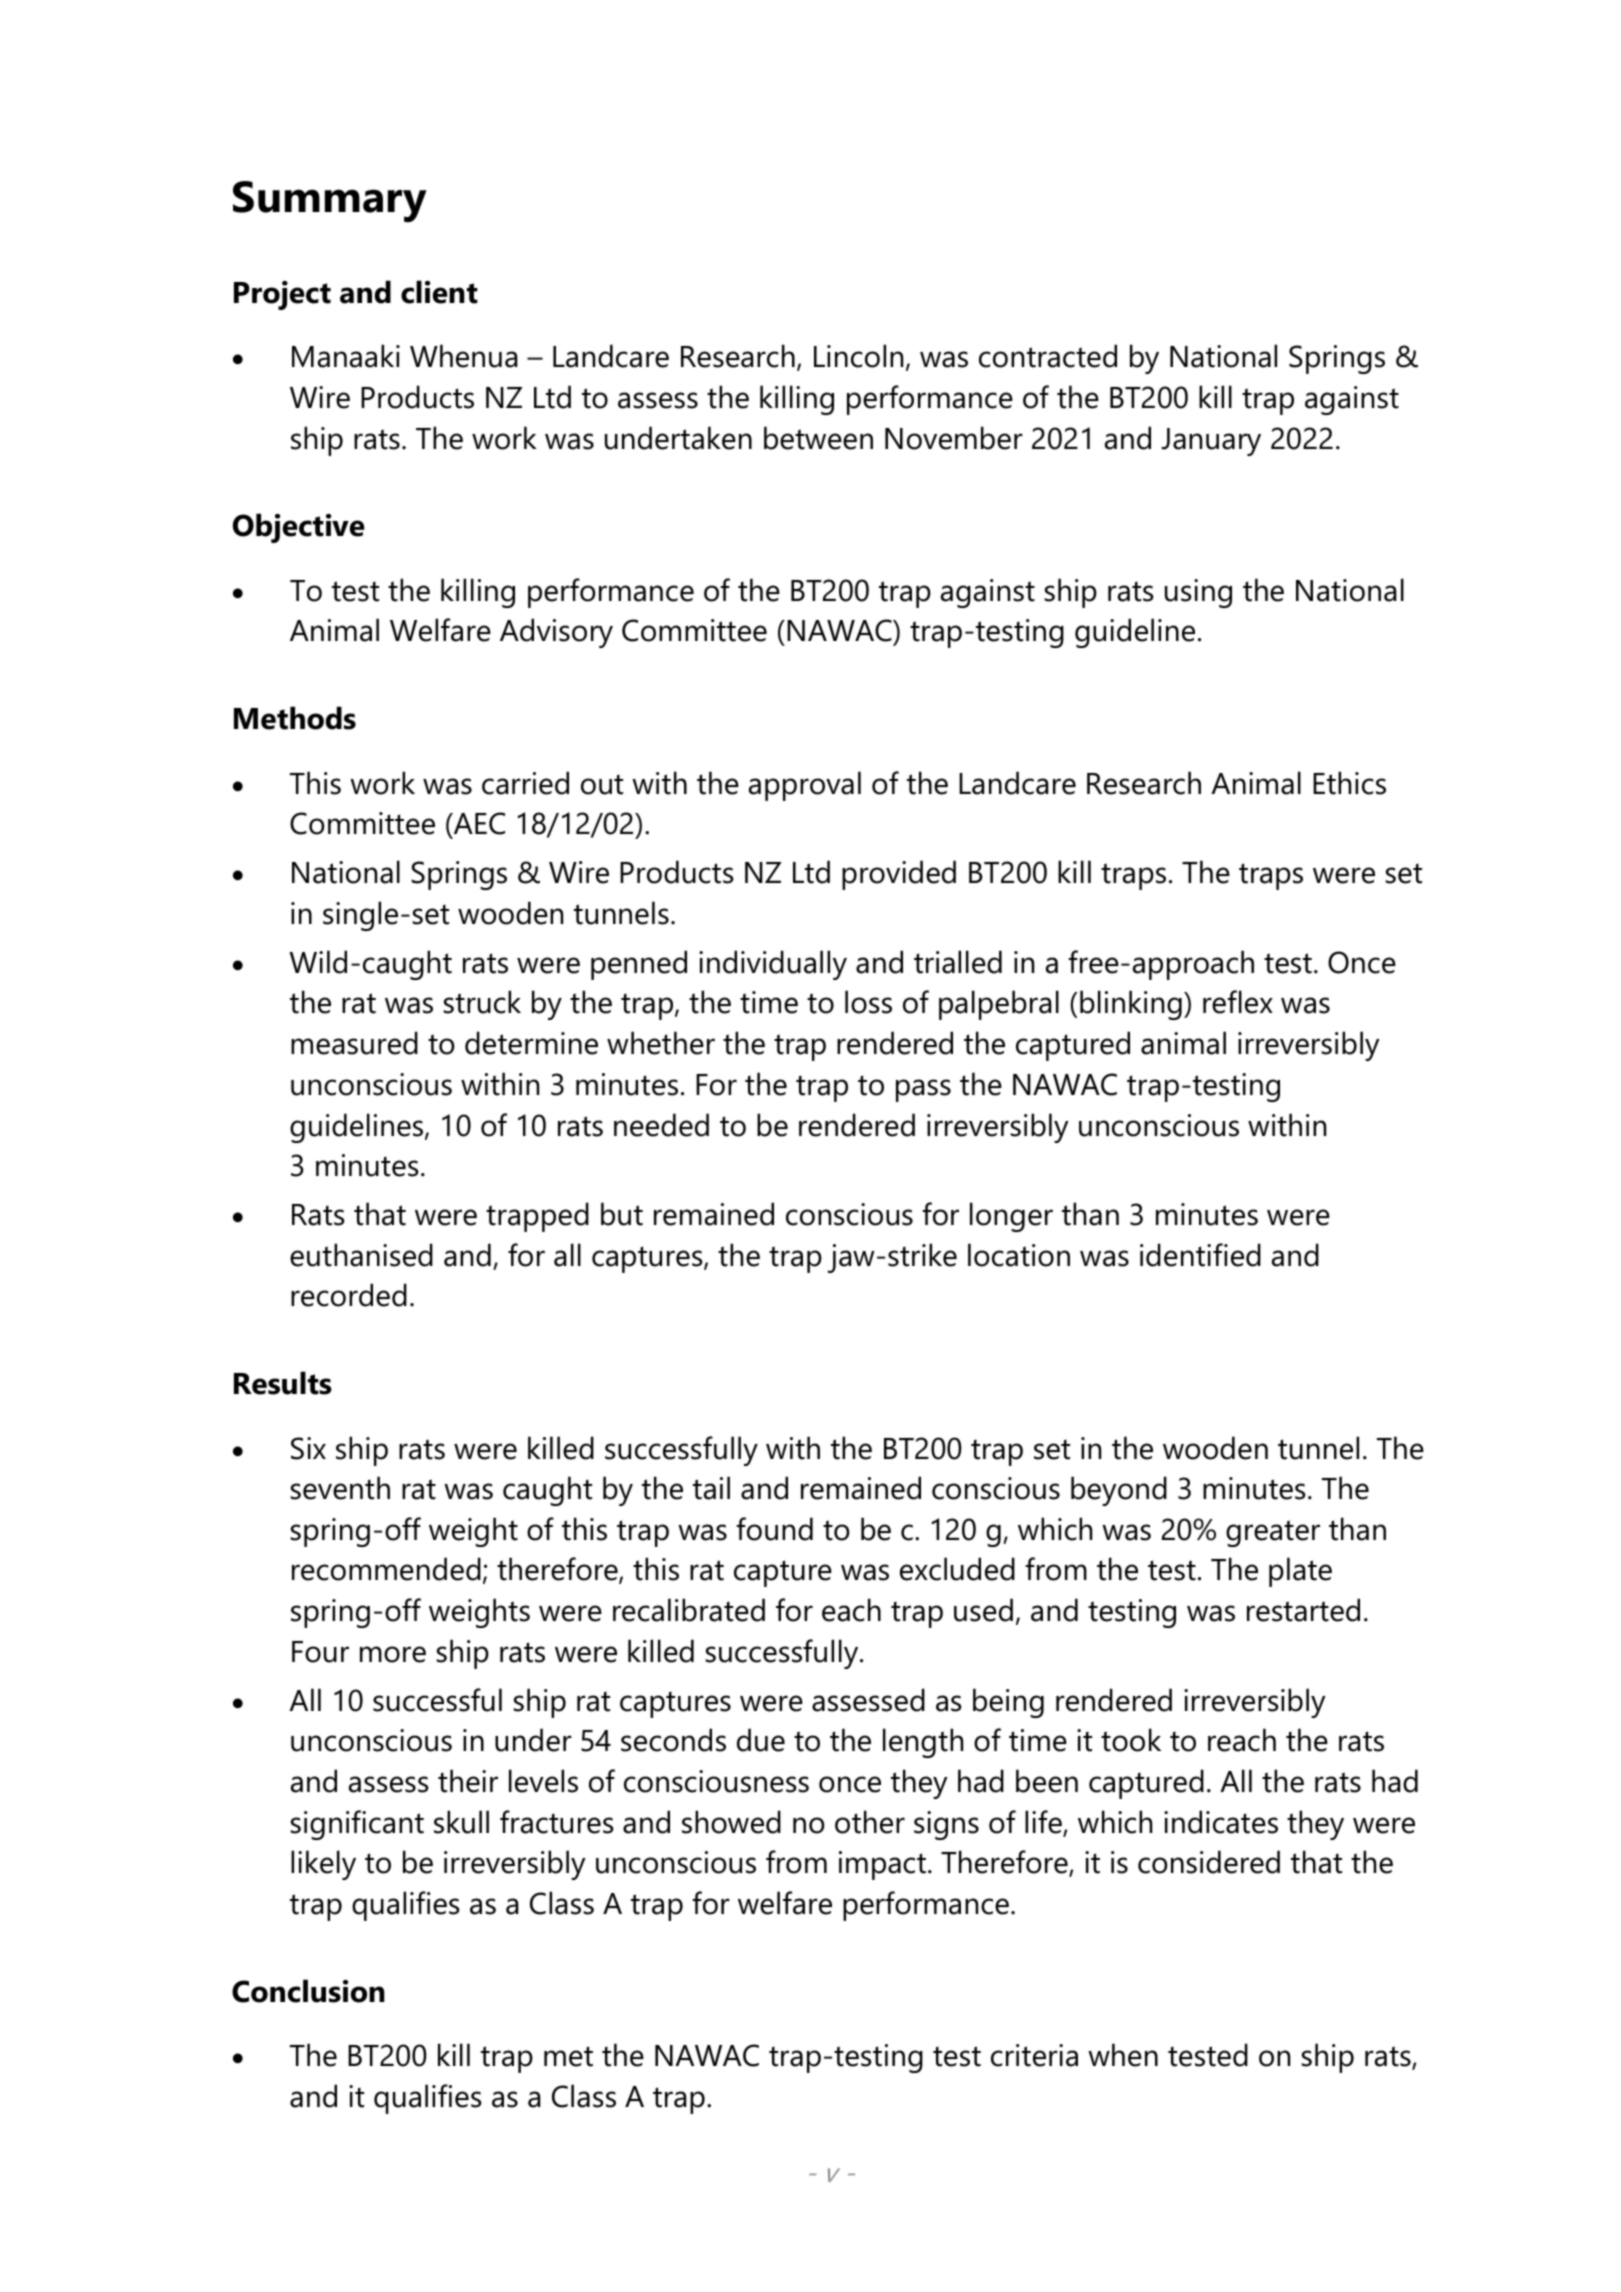  I want to click on Conclusion, so click(308, 1991).
